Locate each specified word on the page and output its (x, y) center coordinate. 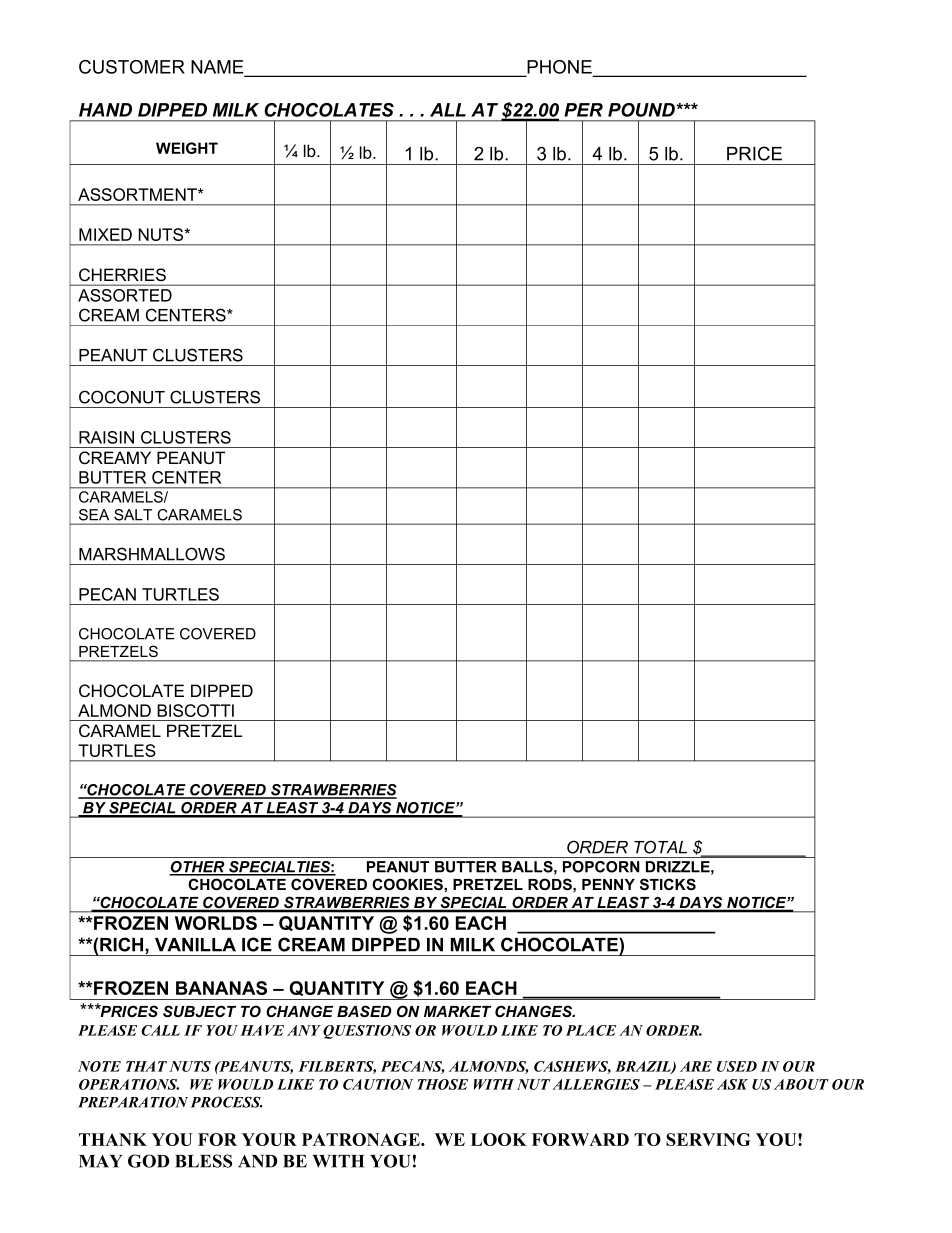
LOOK (499, 1139)
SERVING (708, 1139)
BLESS (203, 1161)
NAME (218, 68)
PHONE (559, 68)
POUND (642, 110)
